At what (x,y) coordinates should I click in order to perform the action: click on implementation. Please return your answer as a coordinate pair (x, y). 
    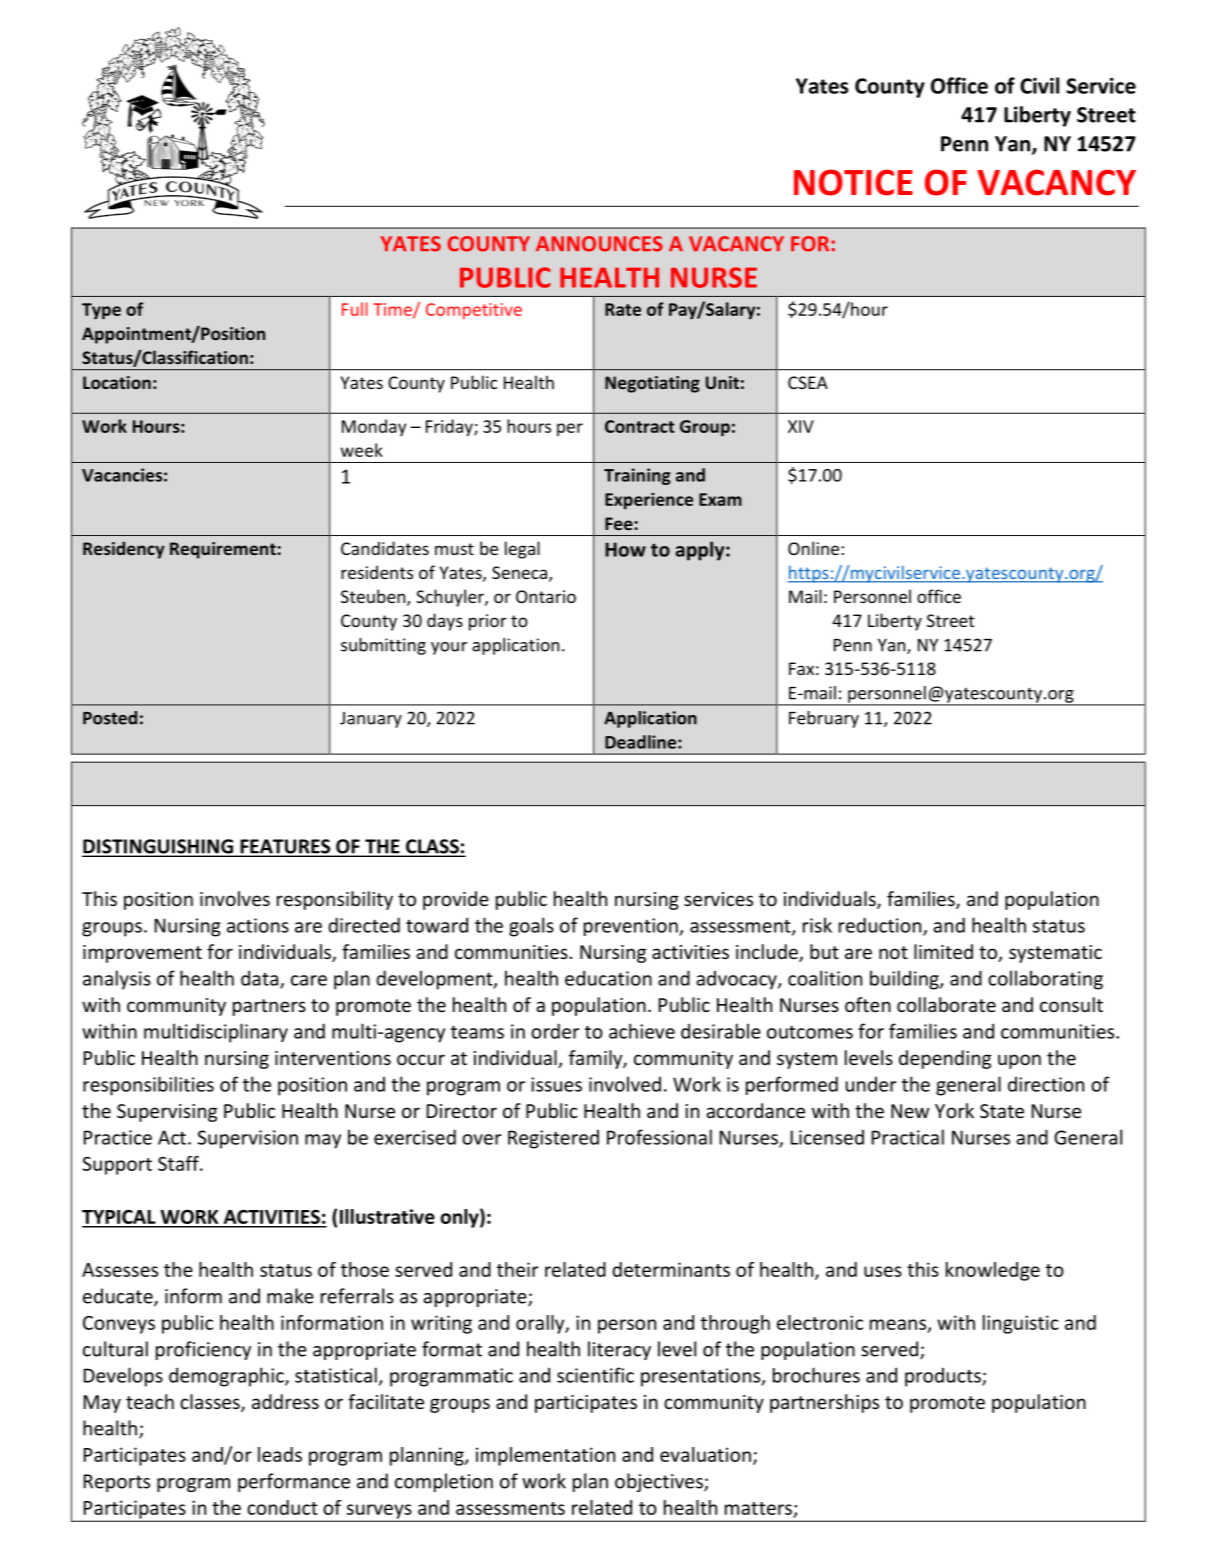
    Looking at the image, I should click on (545, 1456).
